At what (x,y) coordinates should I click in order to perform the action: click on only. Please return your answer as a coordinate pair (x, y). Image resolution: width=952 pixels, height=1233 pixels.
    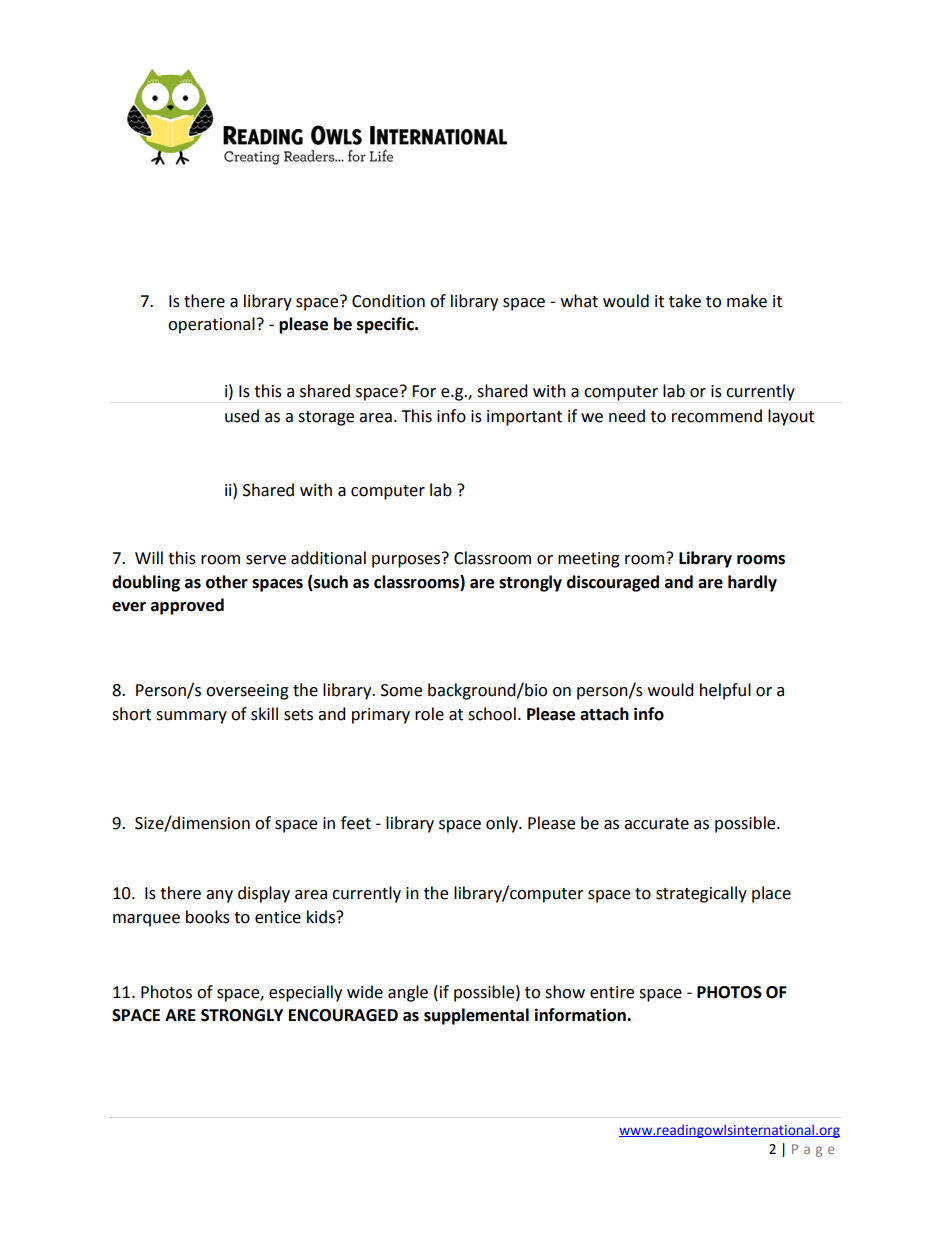
    Looking at the image, I should click on (503, 824).
